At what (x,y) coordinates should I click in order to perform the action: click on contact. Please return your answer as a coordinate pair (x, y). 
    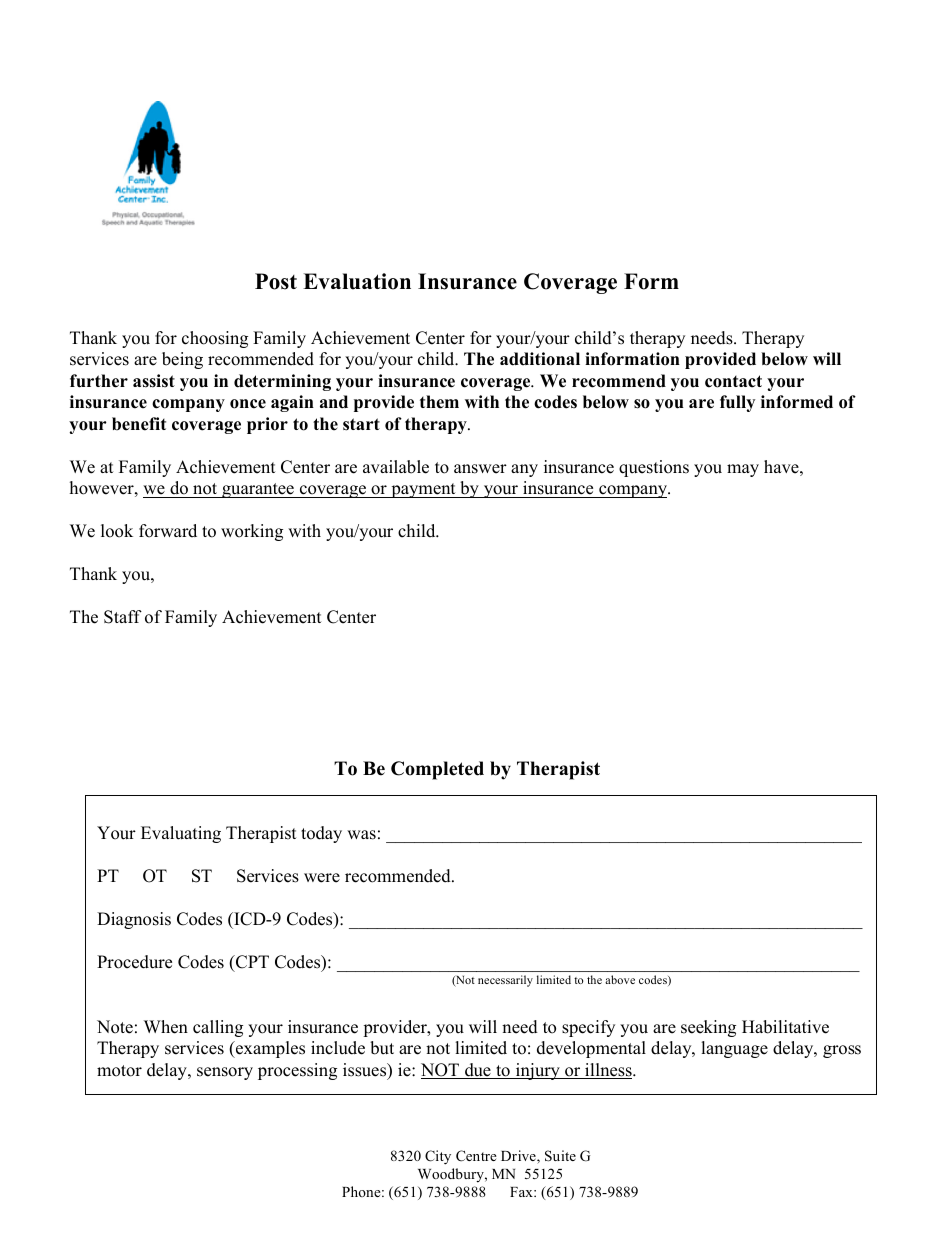
    Looking at the image, I should click on (733, 381).
